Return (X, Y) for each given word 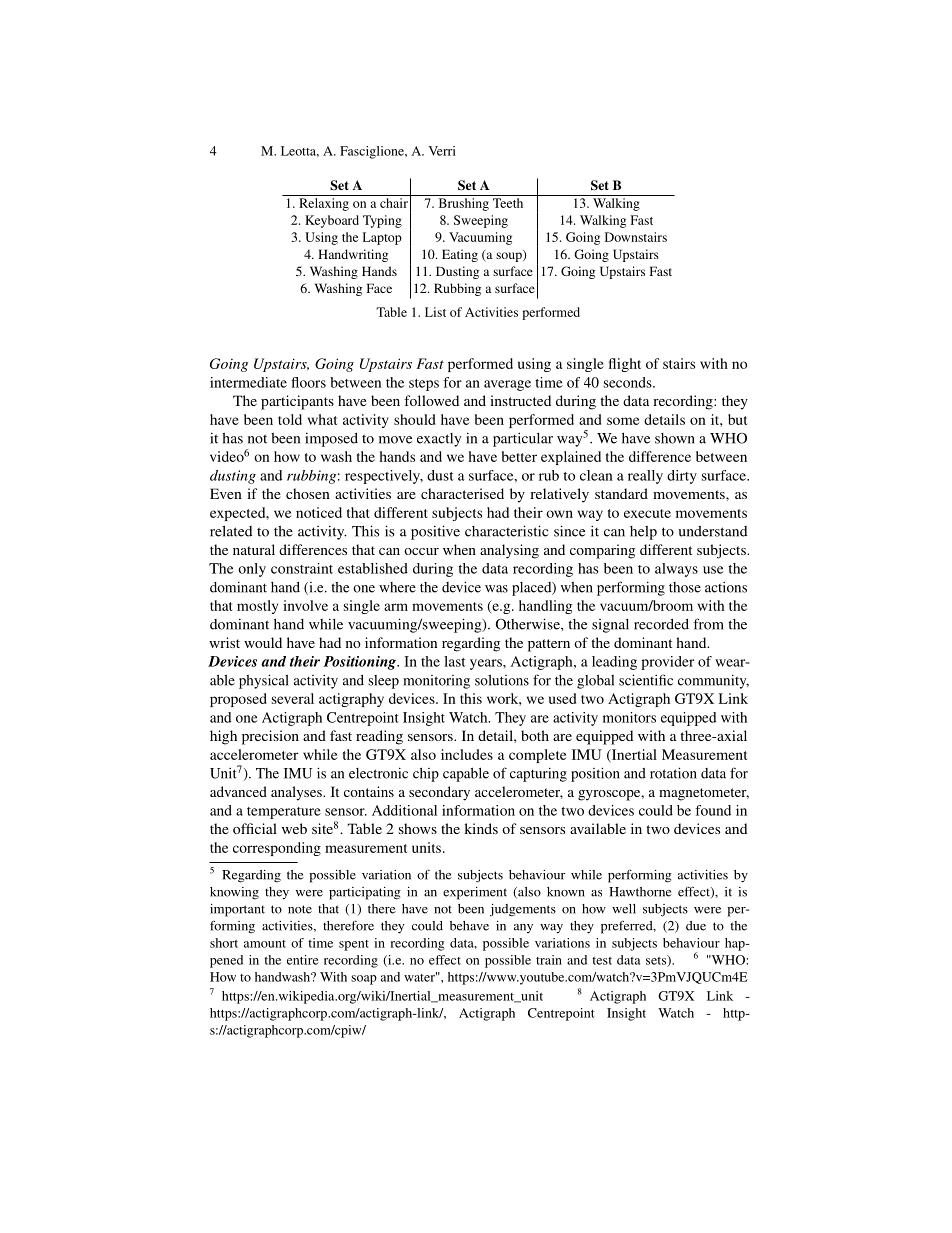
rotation (673, 773)
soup (510, 256)
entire (303, 960)
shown (675, 438)
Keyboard (332, 221)
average (507, 385)
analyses (297, 793)
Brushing (464, 204)
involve (305, 605)
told (290, 419)
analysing (509, 551)
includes (467, 754)
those (685, 587)
